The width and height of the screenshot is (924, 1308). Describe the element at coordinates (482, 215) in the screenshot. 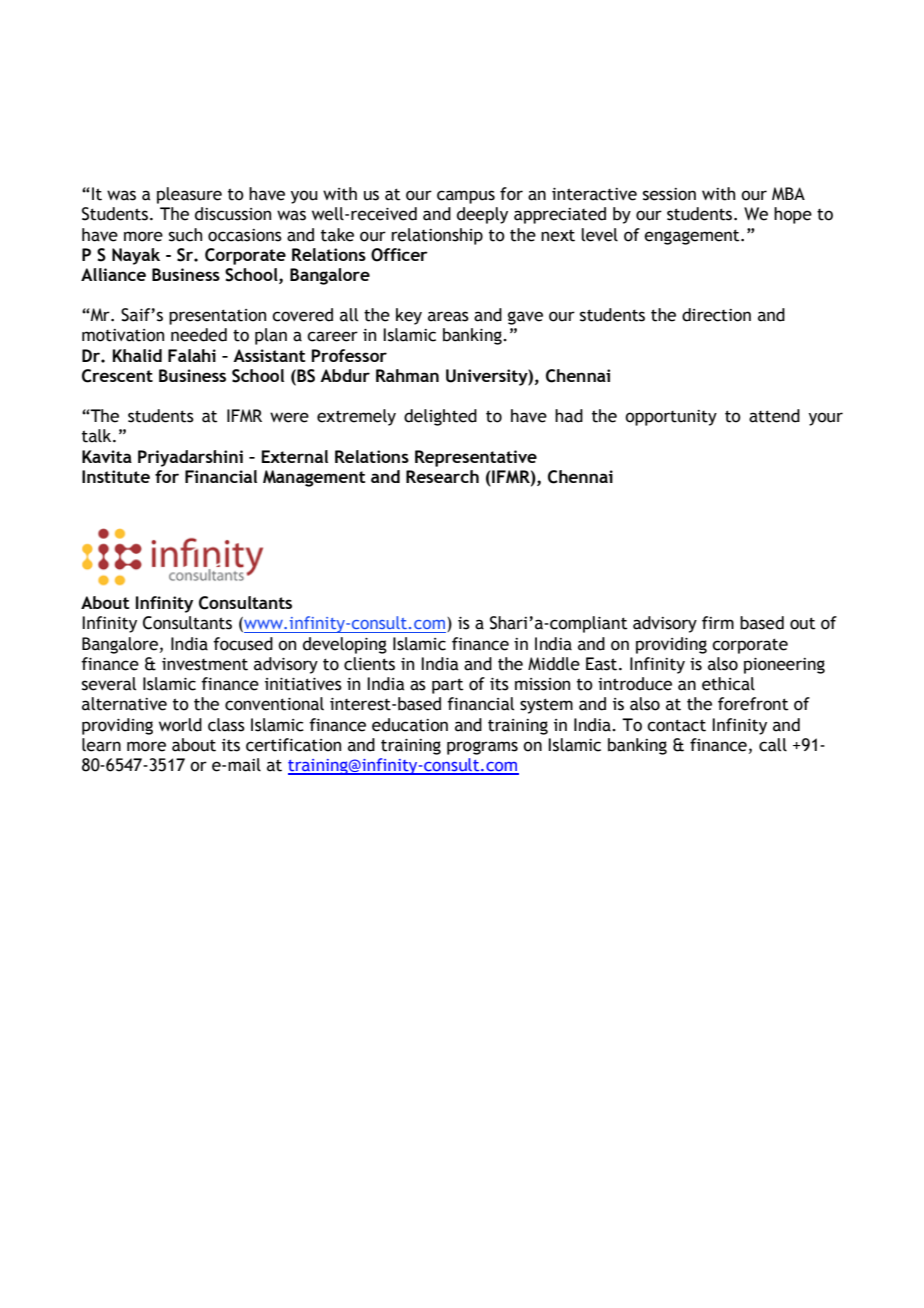

I see `deeply` at that location.
